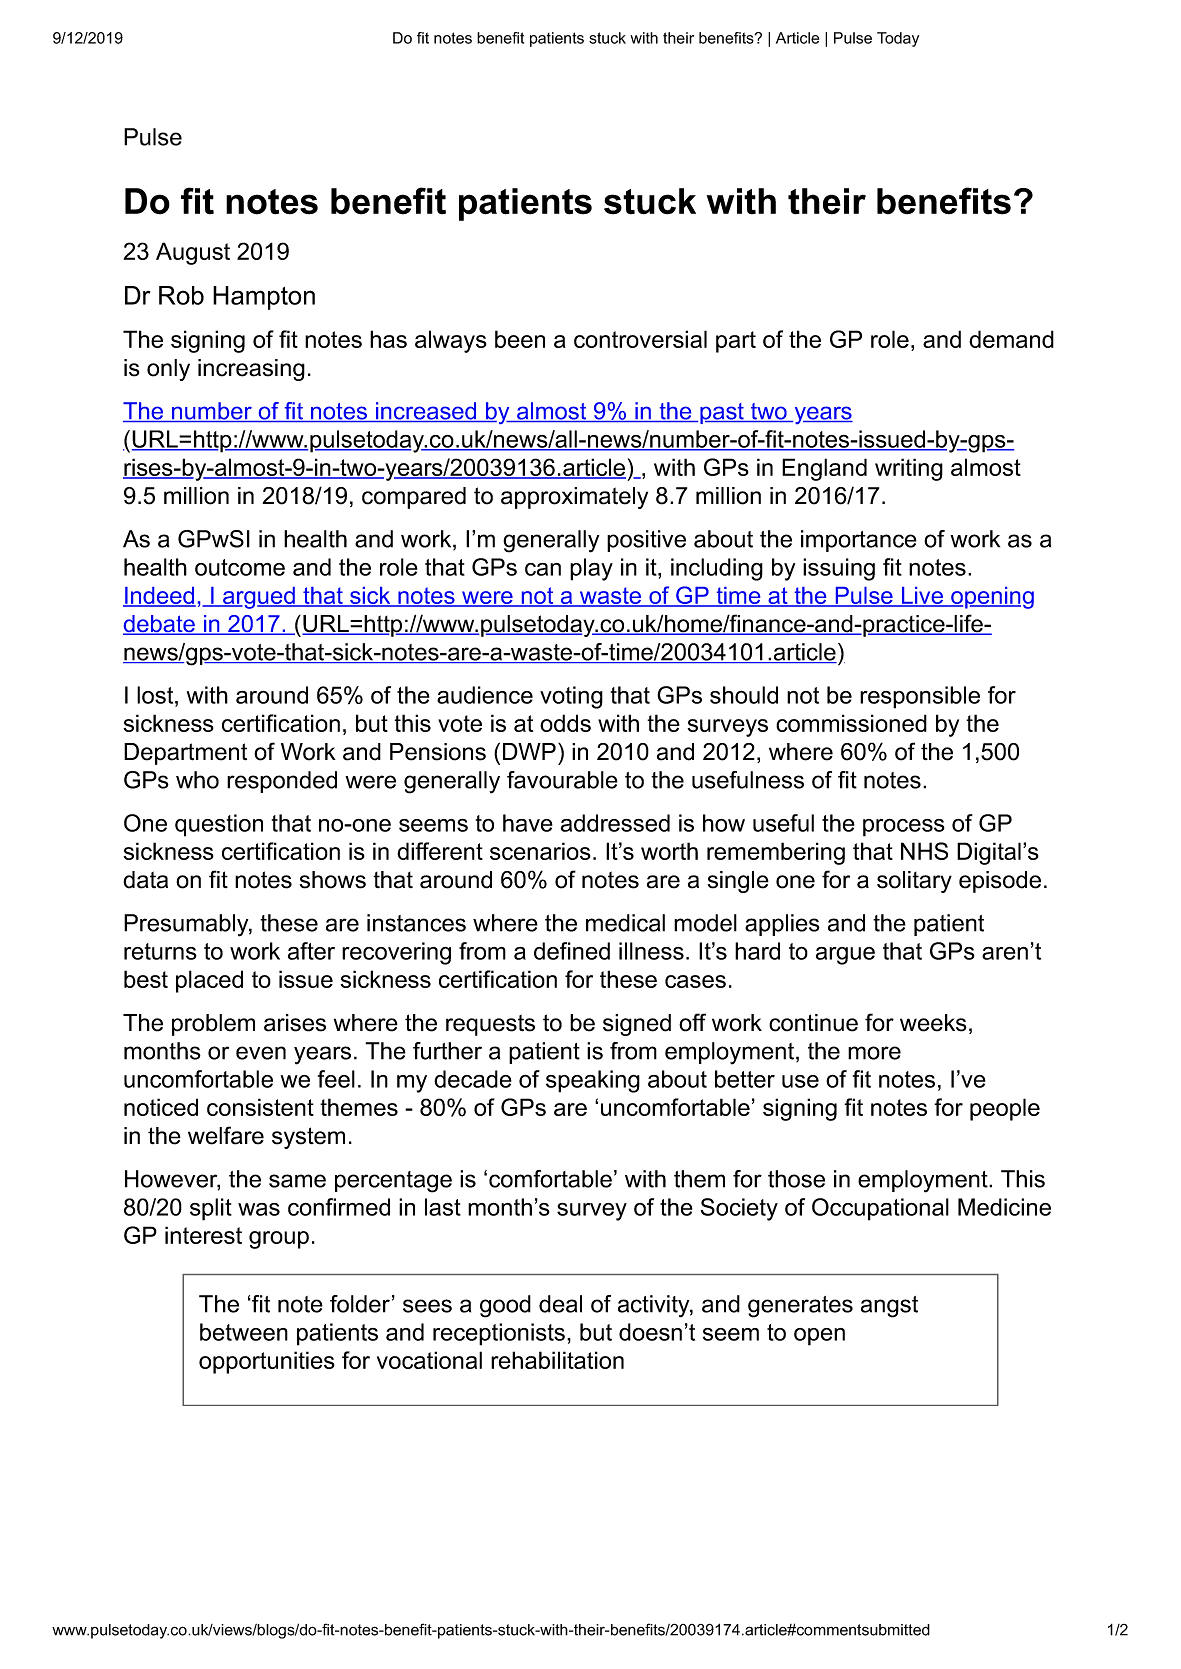 The image size is (1181, 1669). I want to click on question, so click(219, 825).
